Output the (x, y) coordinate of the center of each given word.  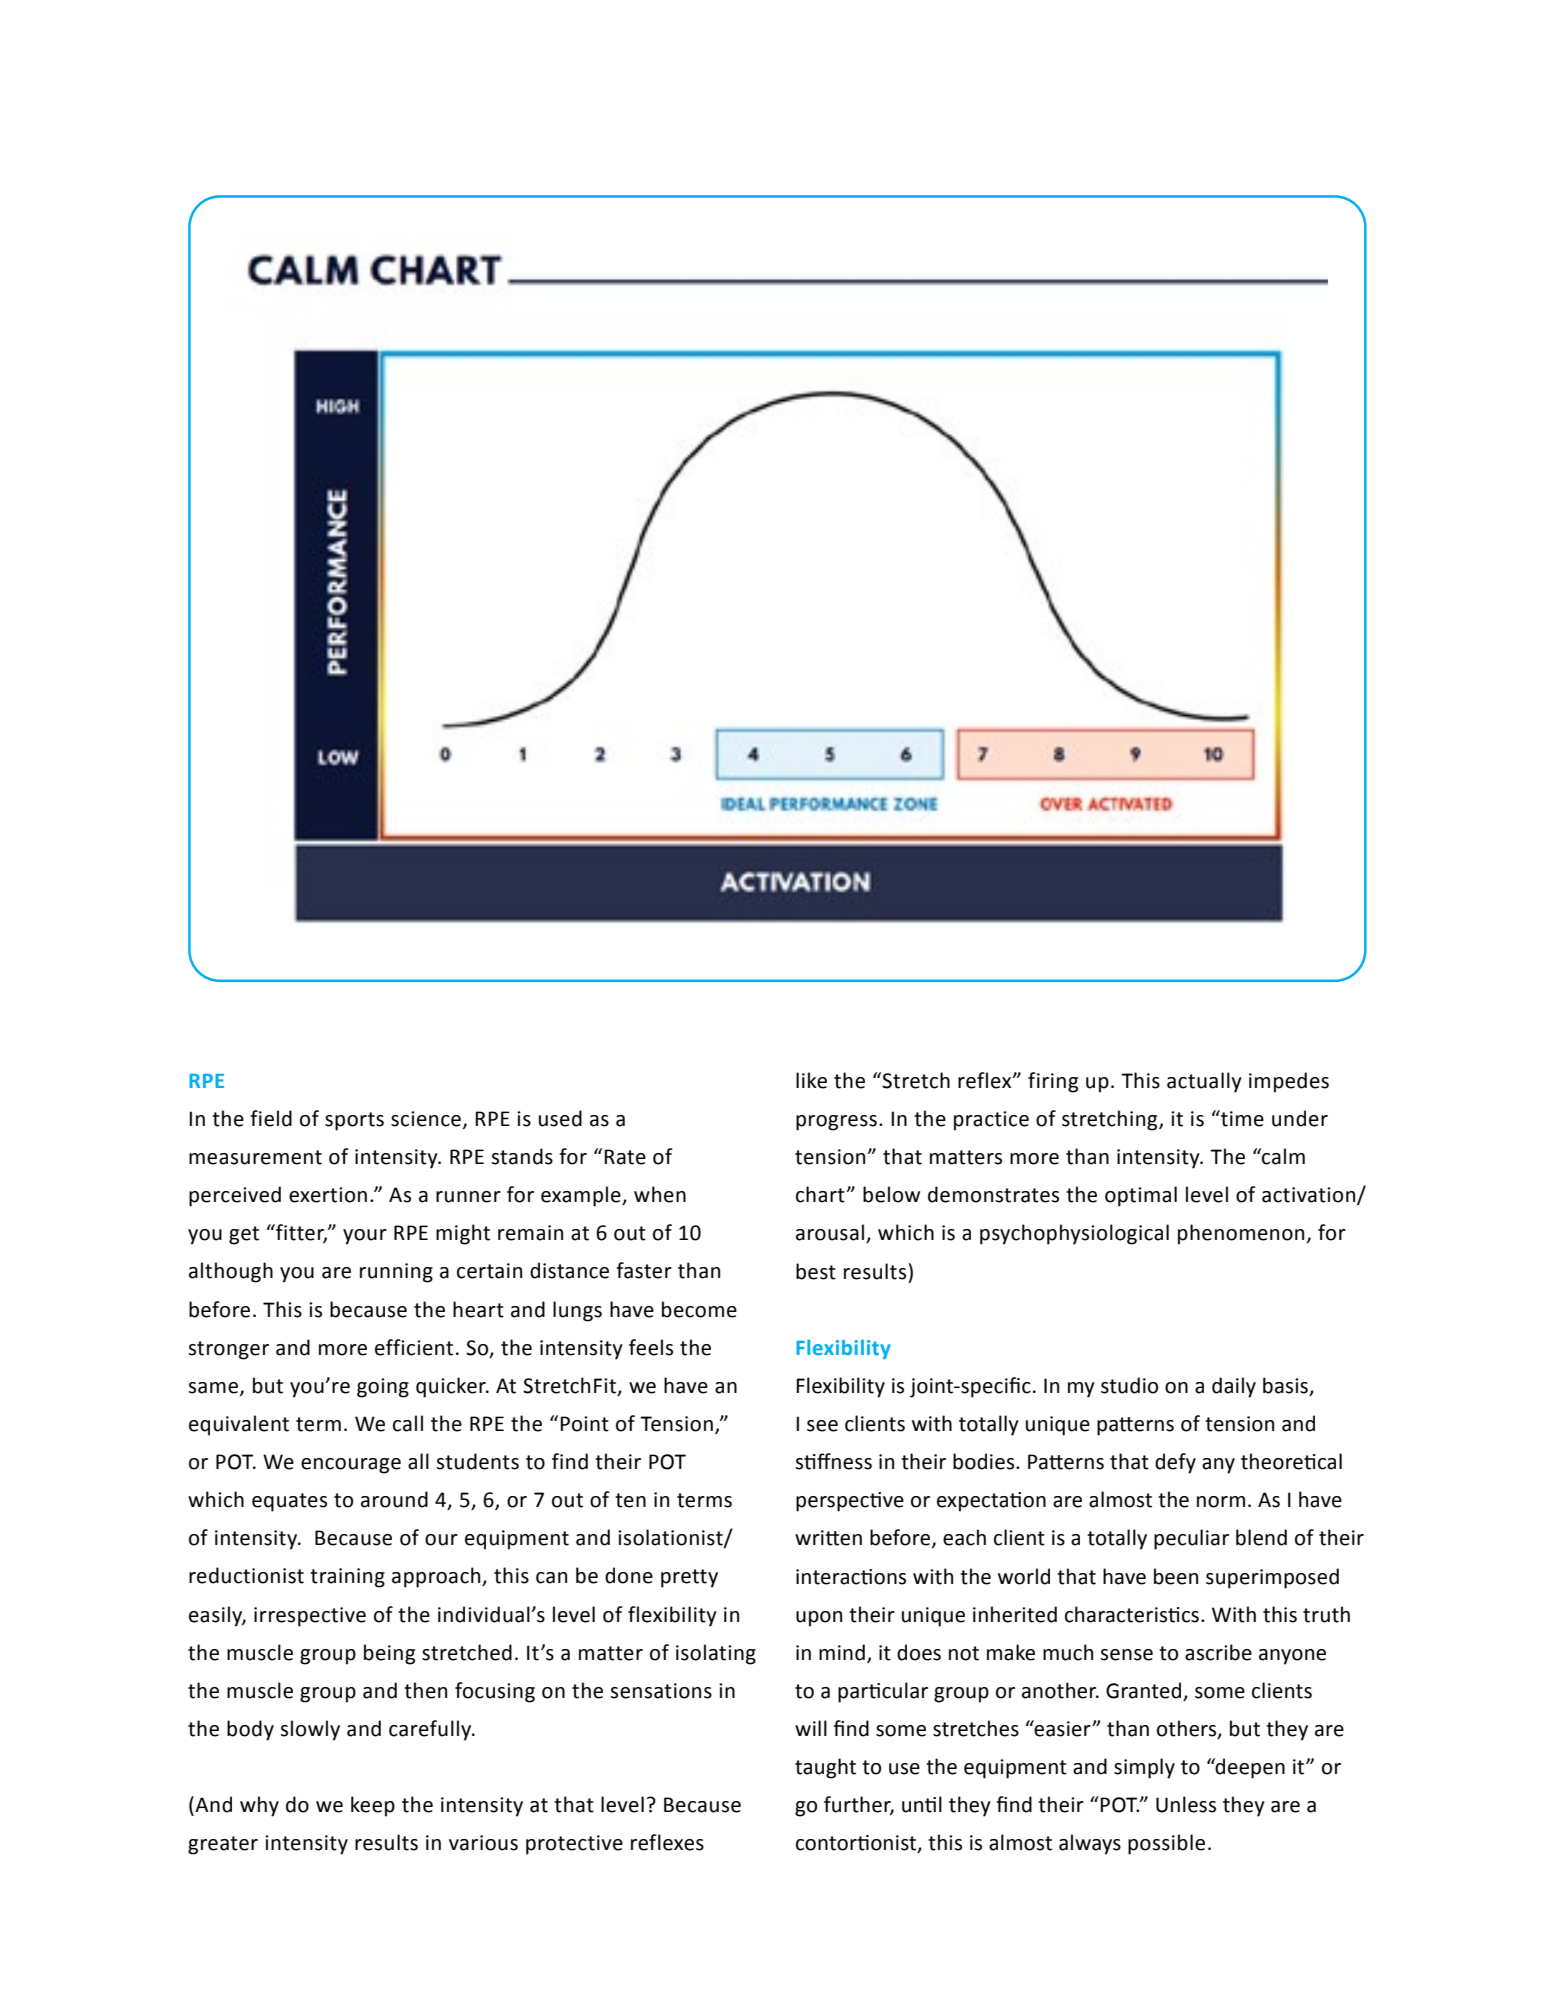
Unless (1186, 1804)
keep (373, 1806)
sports (354, 1121)
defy (1175, 1463)
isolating (716, 1654)
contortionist (857, 1844)
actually (1204, 1082)
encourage (351, 1466)
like (811, 1080)
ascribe (1218, 1652)
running (396, 1273)
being (389, 1654)
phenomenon (1241, 1234)
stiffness (833, 1461)
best (816, 1271)
